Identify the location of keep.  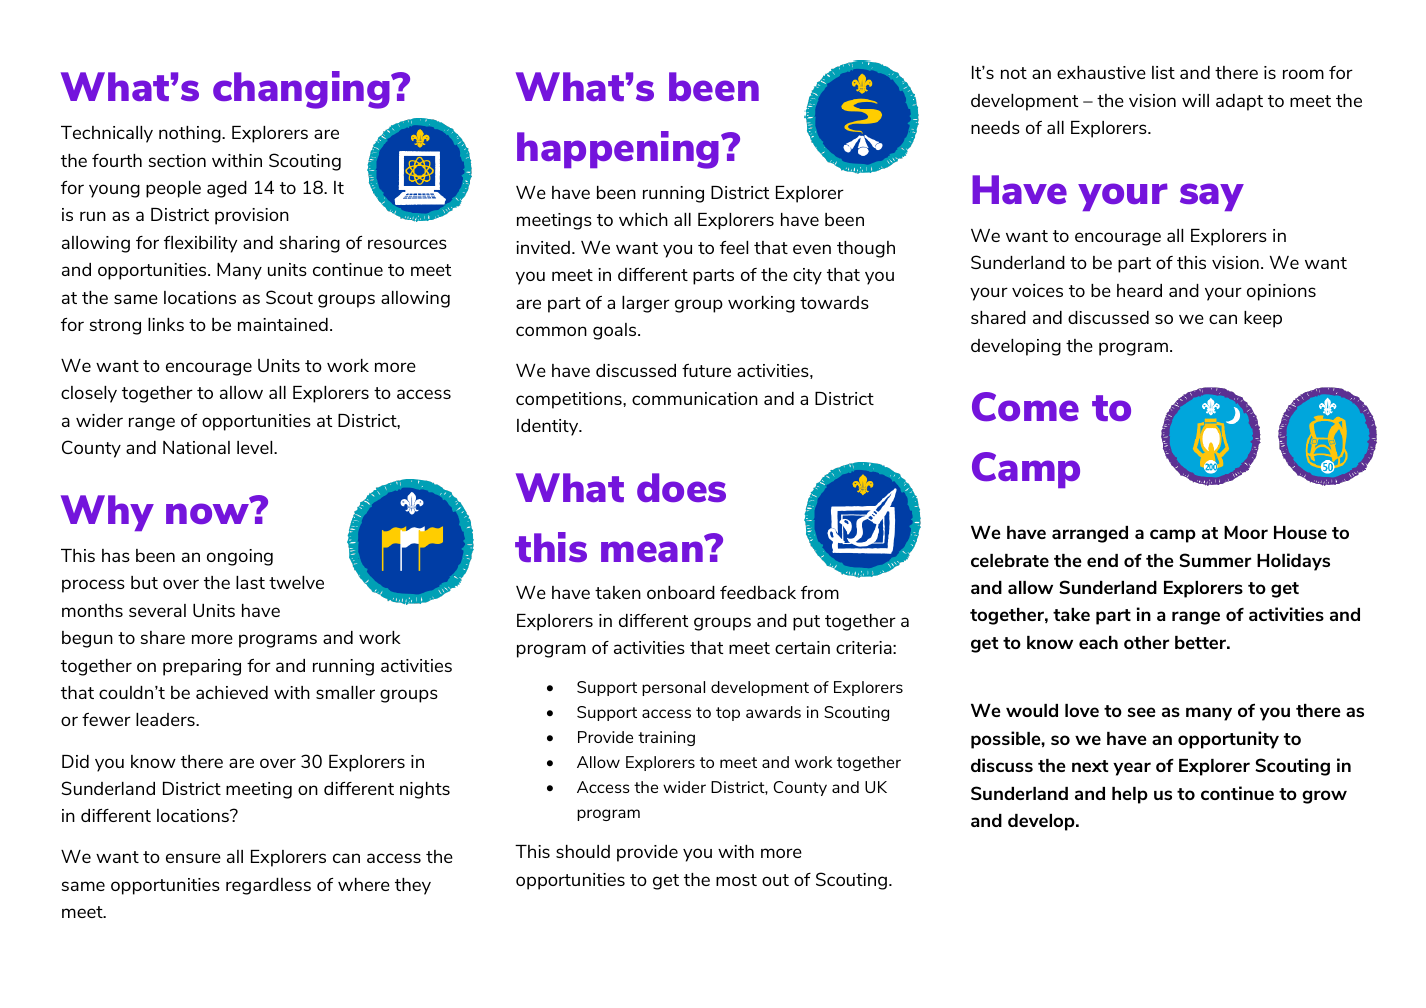
(1263, 319).
